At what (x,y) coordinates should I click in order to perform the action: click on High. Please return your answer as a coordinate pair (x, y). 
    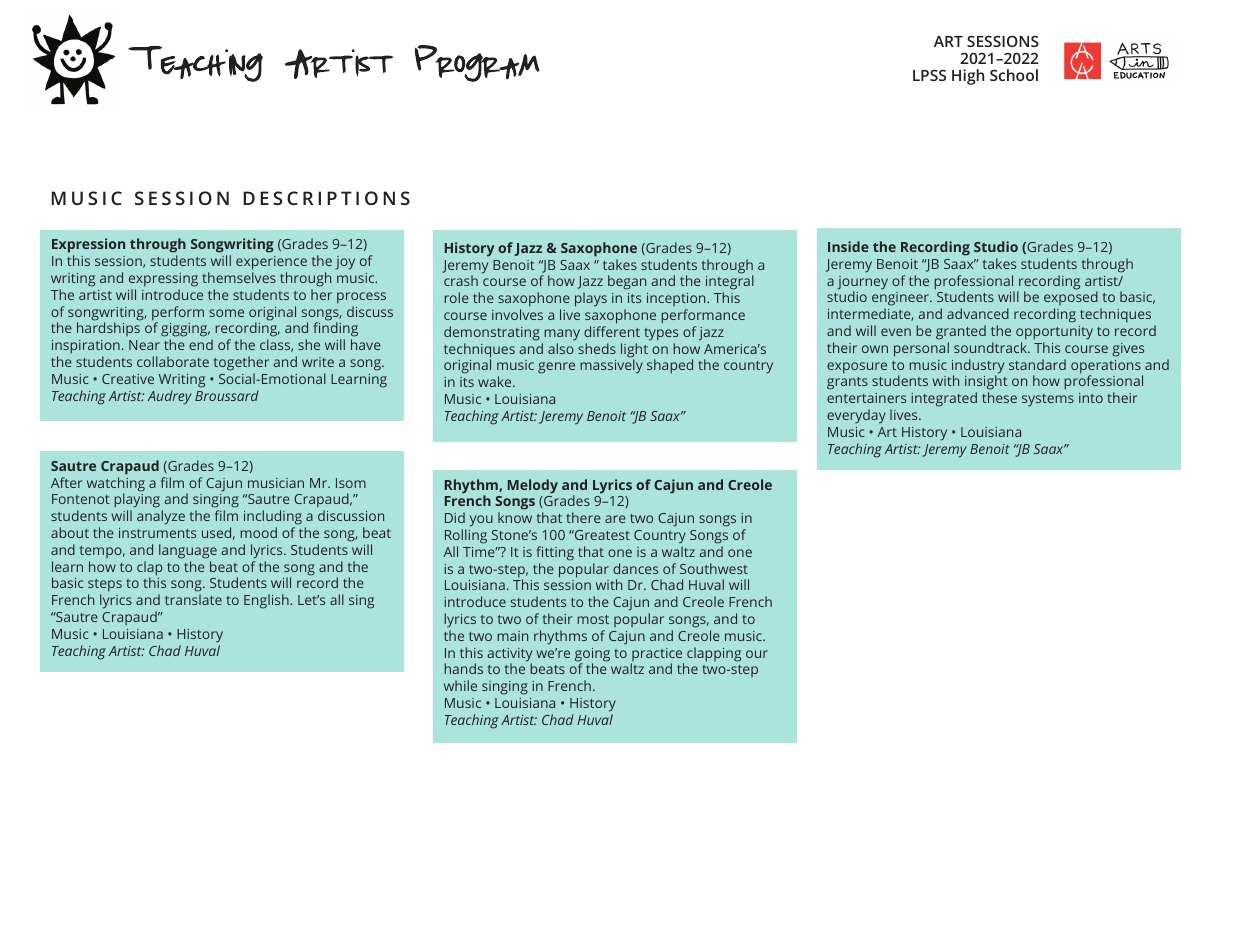
    Looking at the image, I should click on (968, 77).
